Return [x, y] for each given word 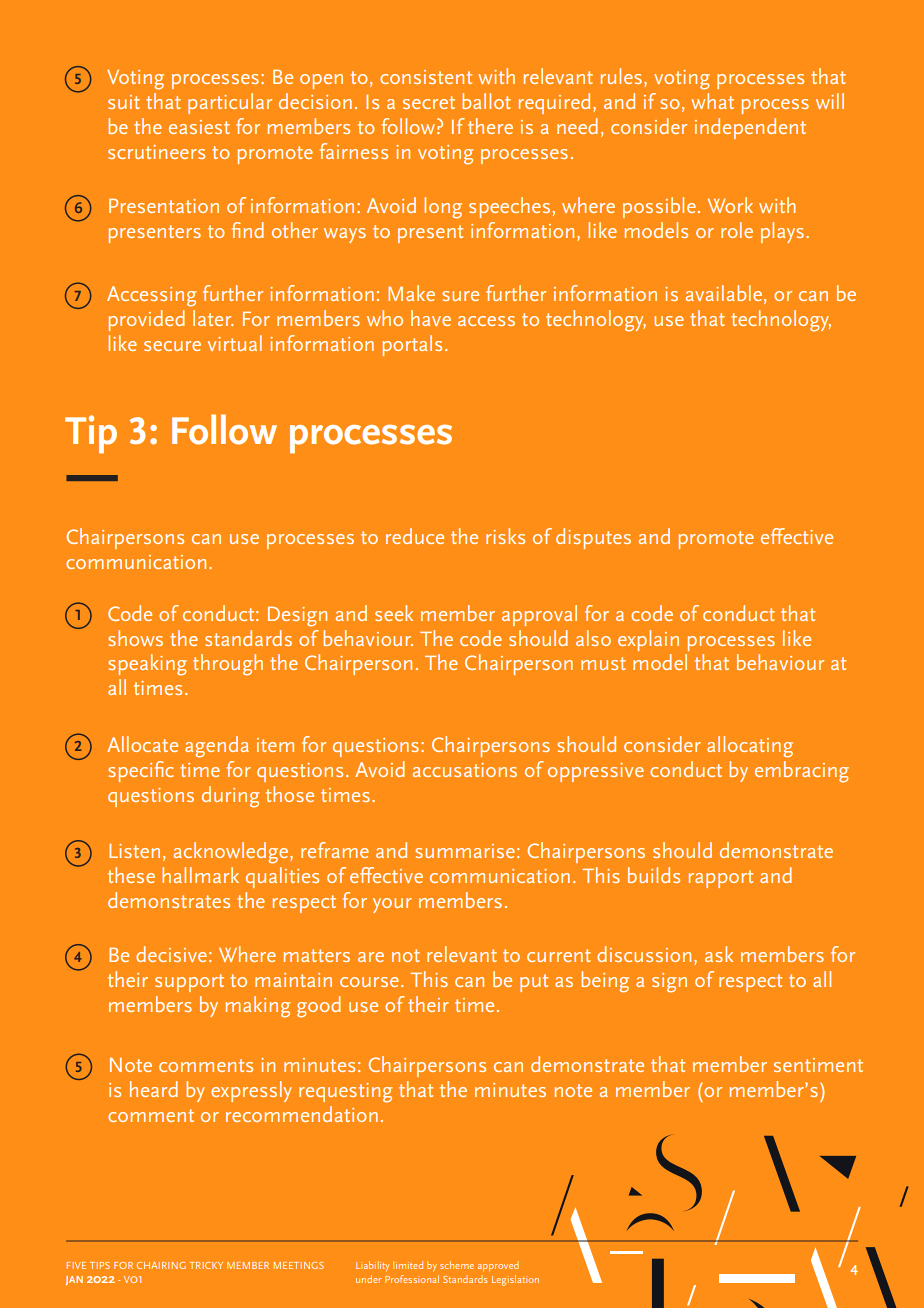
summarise [465, 851]
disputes [593, 538]
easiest [199, 127]
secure [172, 346]
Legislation [515, 1280]
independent [750, 128]
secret [429, 102]
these [131, 875]
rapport [721, 879]
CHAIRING [161, 1265]
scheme [457, 1265]
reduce [415, 536]
